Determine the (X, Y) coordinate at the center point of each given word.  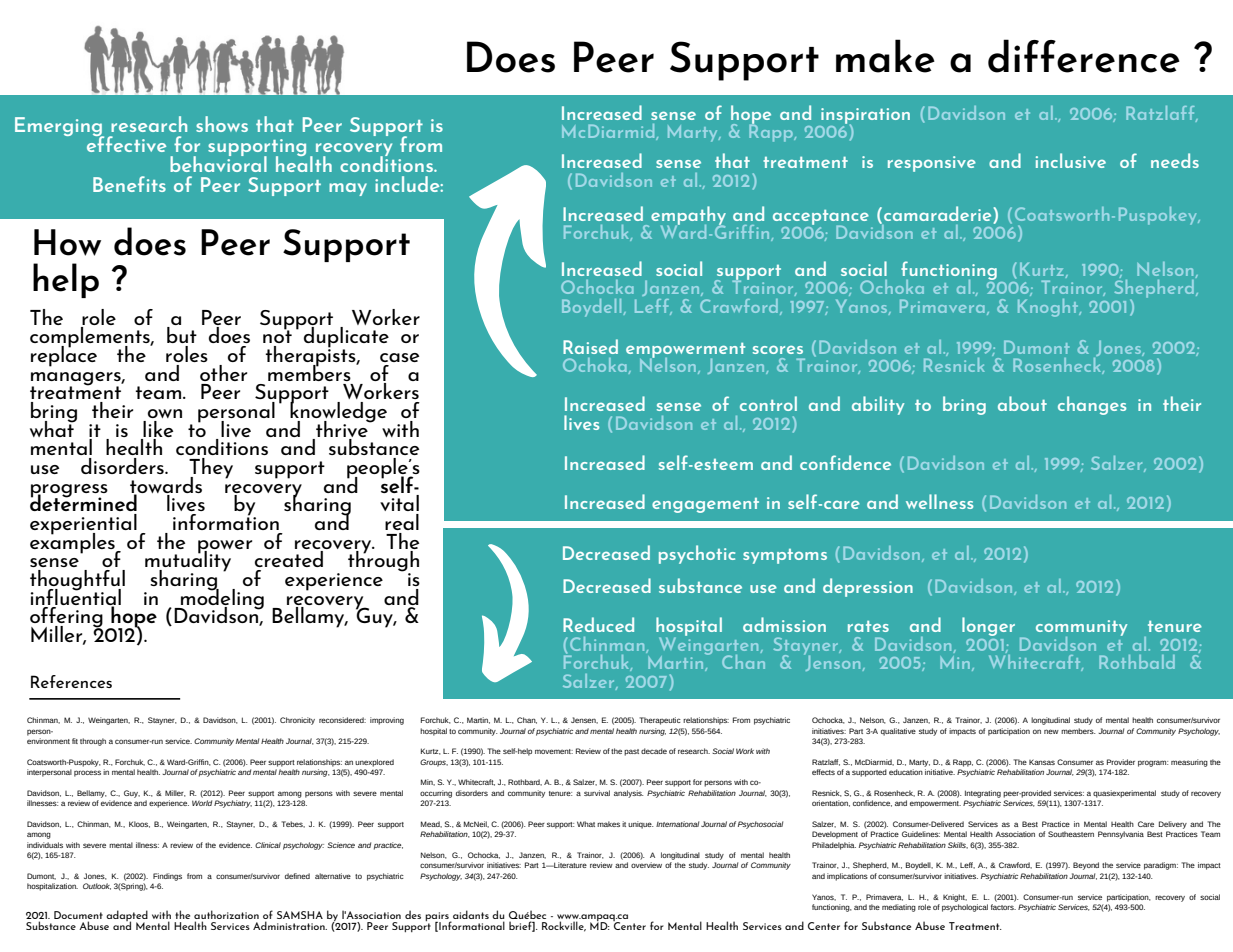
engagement (705, 505)
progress (69, 491)
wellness (939, 501)
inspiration (865, 117)
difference (1084, 56)
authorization (226, 916)
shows (222, 124)
